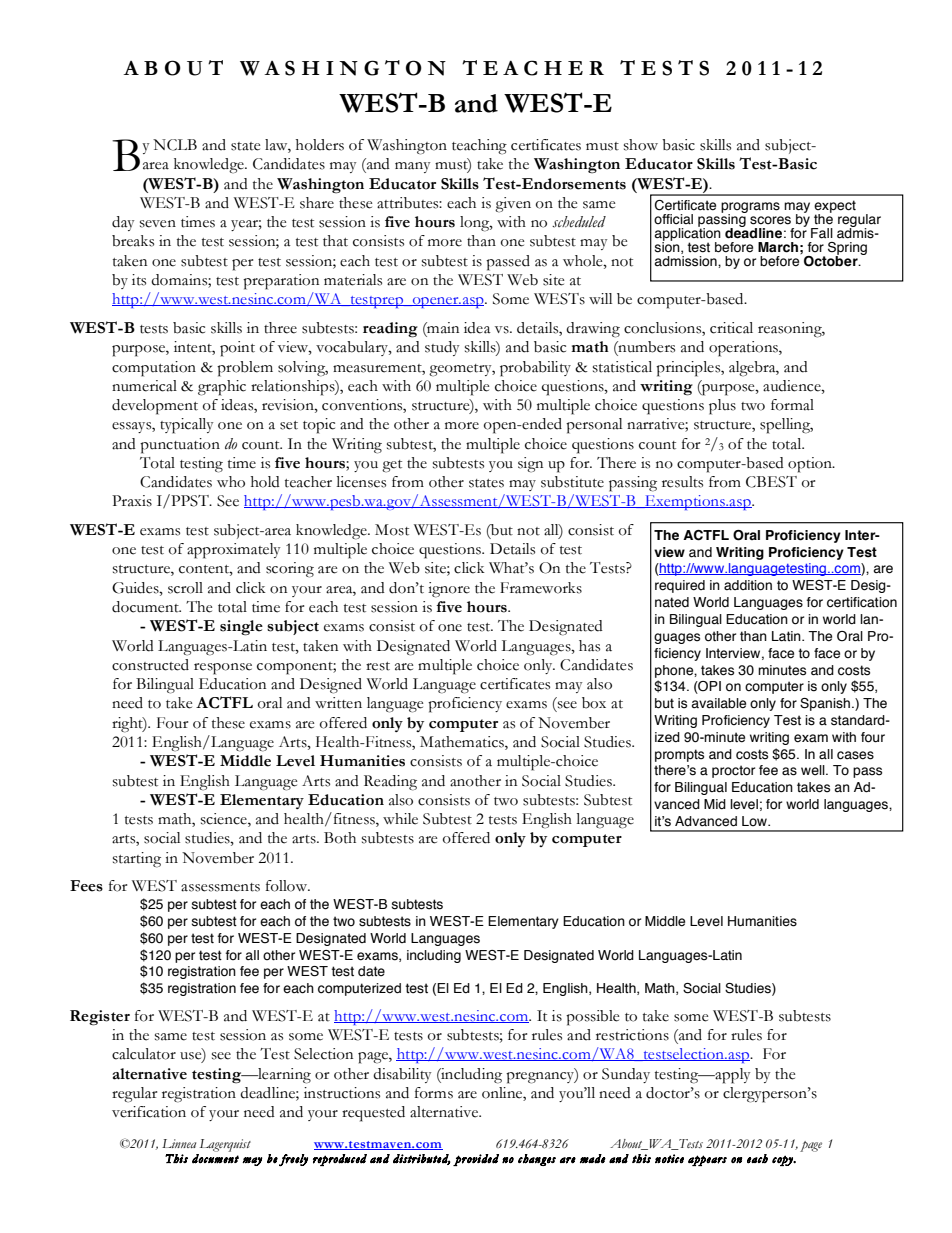  I want to click on verification, so click(149, 1112).
